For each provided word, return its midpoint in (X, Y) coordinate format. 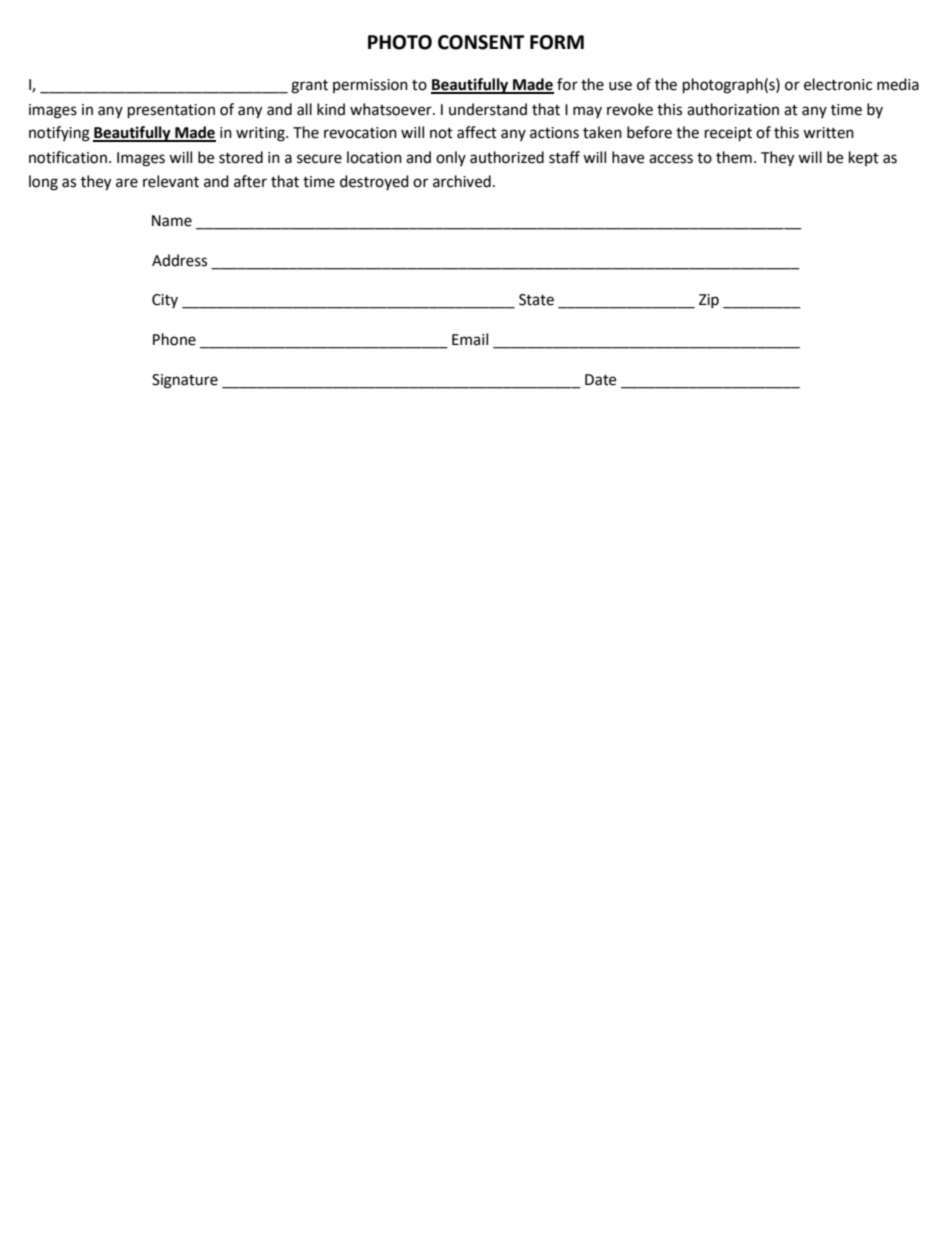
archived (462, 181)
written (828, 133)
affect (477, 132)
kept (864, 158)
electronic (838, 84)
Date (600, 380)
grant (309, 87)
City (165, 301)
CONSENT (481, 42)
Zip (709, 301)
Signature (185, 381)
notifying (59, 134)
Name (172, 221)
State (536, 300)
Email (470, 339)
